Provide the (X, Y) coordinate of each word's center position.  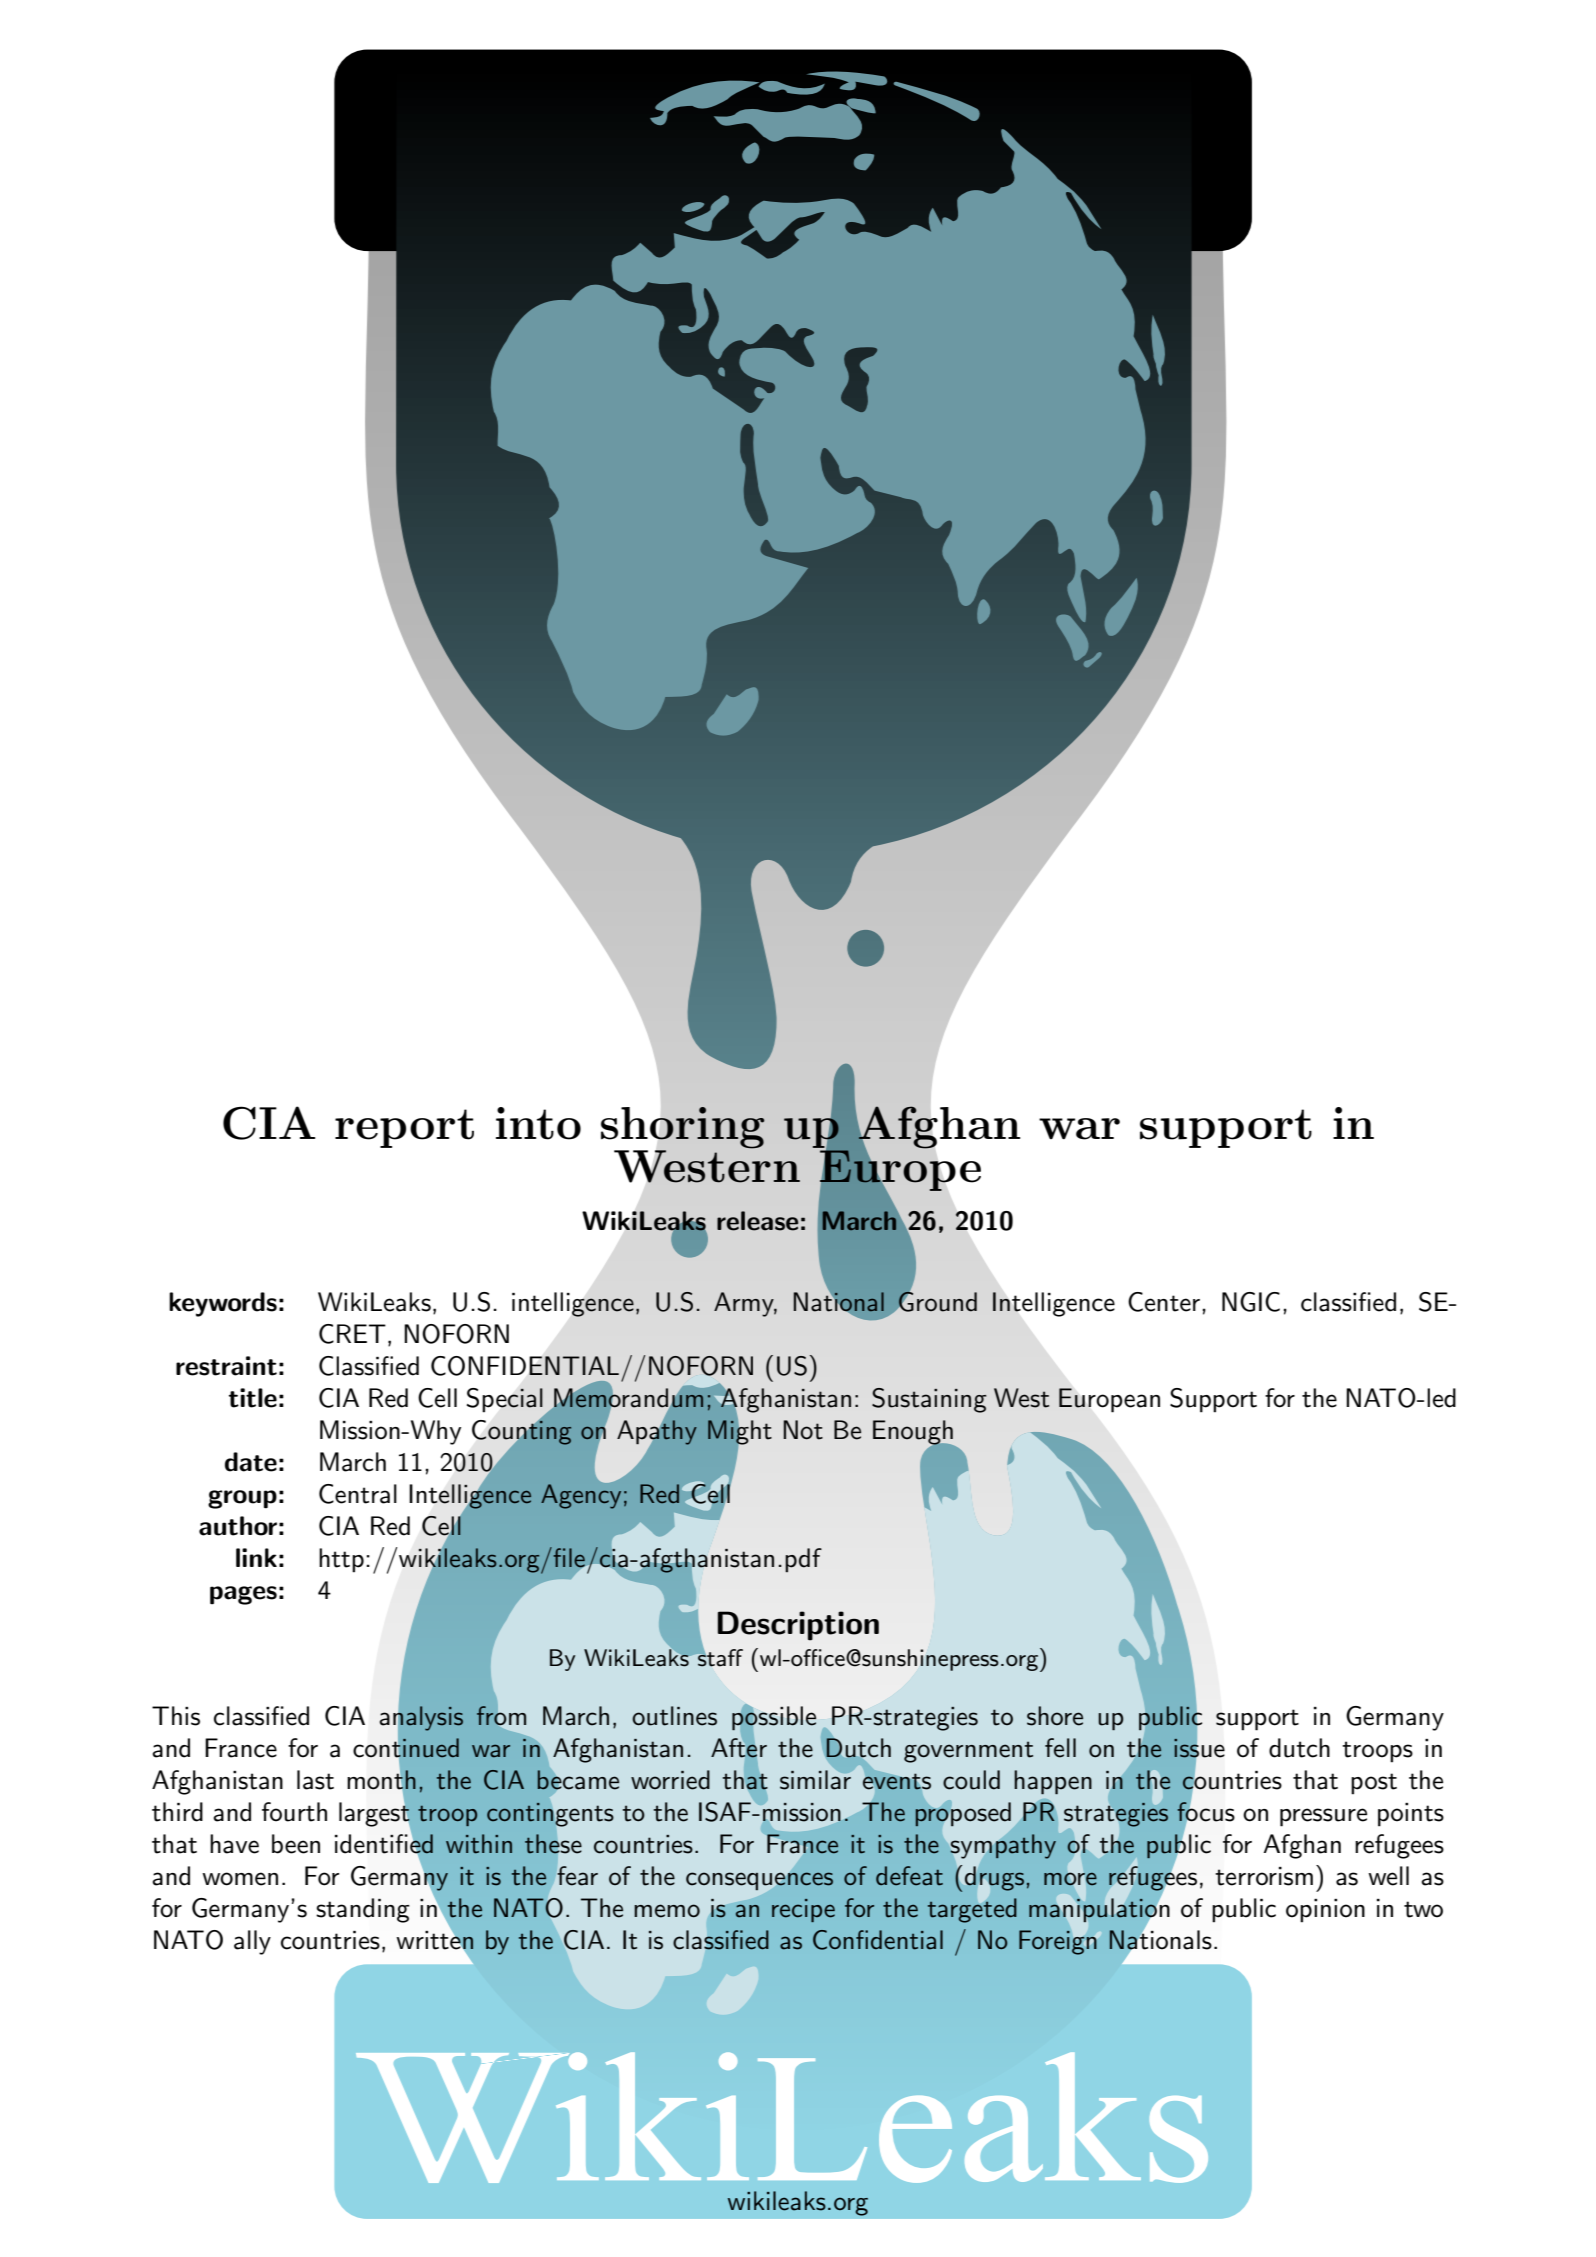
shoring (683, 1129)
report (404, 1128)
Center (1164, 1302)
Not (803, 1430)
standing (363, 1910)
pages (243, 1595)
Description (798, 1626)
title (253, 1398)
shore (1055, 1716)
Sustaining (929, 1400)
